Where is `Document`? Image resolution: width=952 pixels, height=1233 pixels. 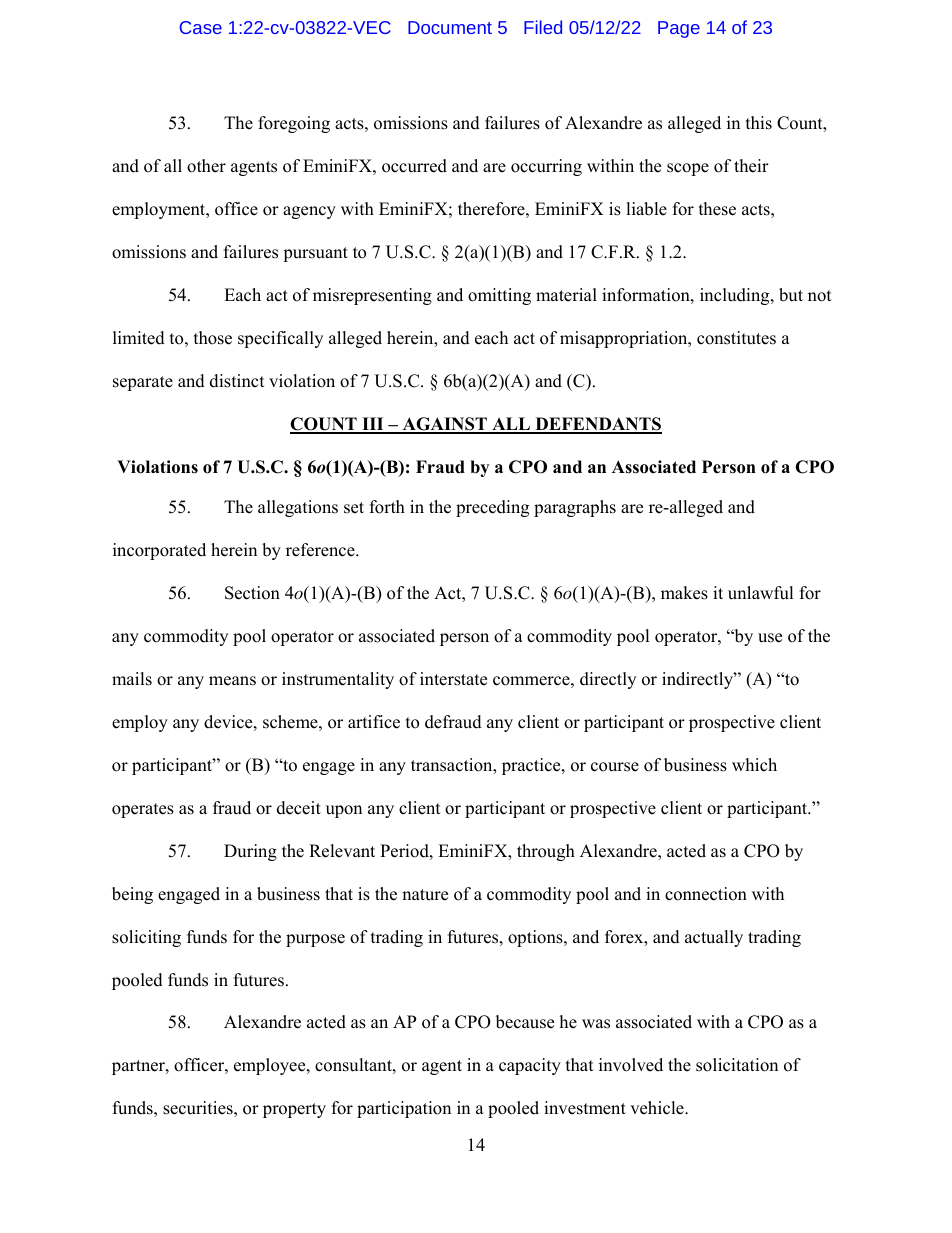 Document is located at coordinates (450, 27).
